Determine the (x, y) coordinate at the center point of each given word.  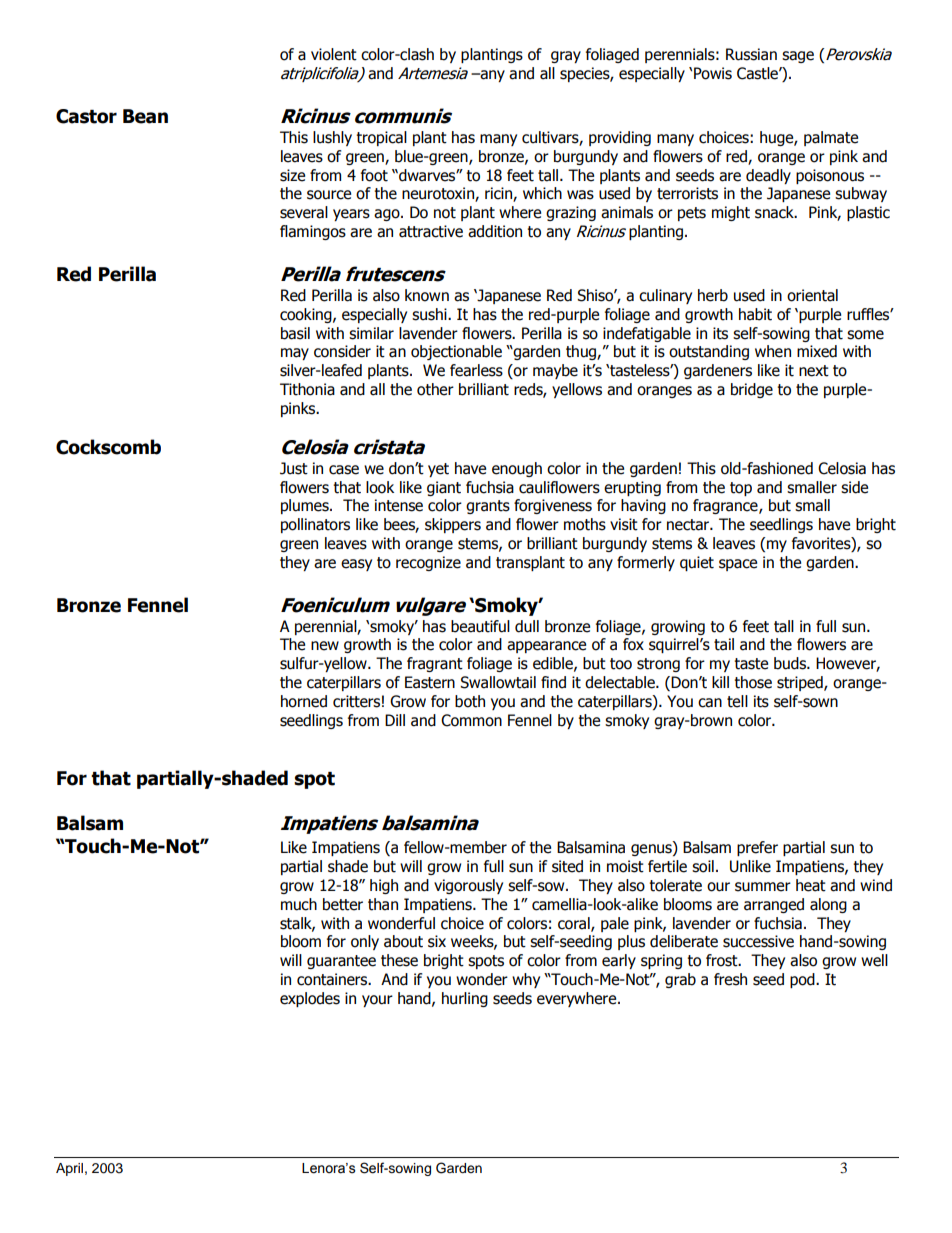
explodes (310, 999)
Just (294, 468)
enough (517, 469)
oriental (812, 295)
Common (471, 720)
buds (791, 663)
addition (495, 231)
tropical (381, 138)
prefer (757, 848)
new (325, 646)
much (299, 904)
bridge (752, 390)
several (304, 212)
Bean (145, 116)
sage (798, 57)
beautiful (480, 626)
